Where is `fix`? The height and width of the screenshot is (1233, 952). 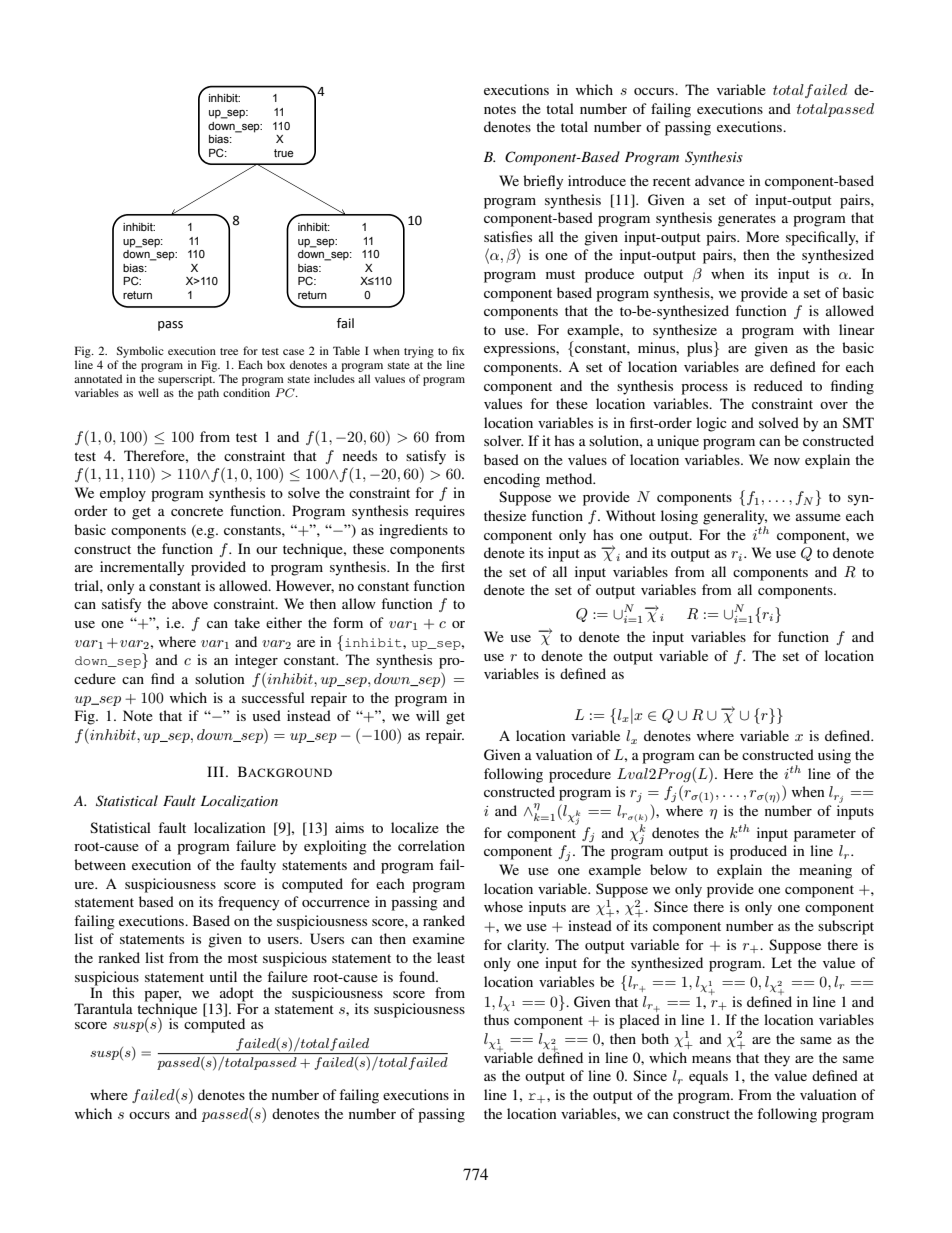 fix is located at coordinates (458, 350).
